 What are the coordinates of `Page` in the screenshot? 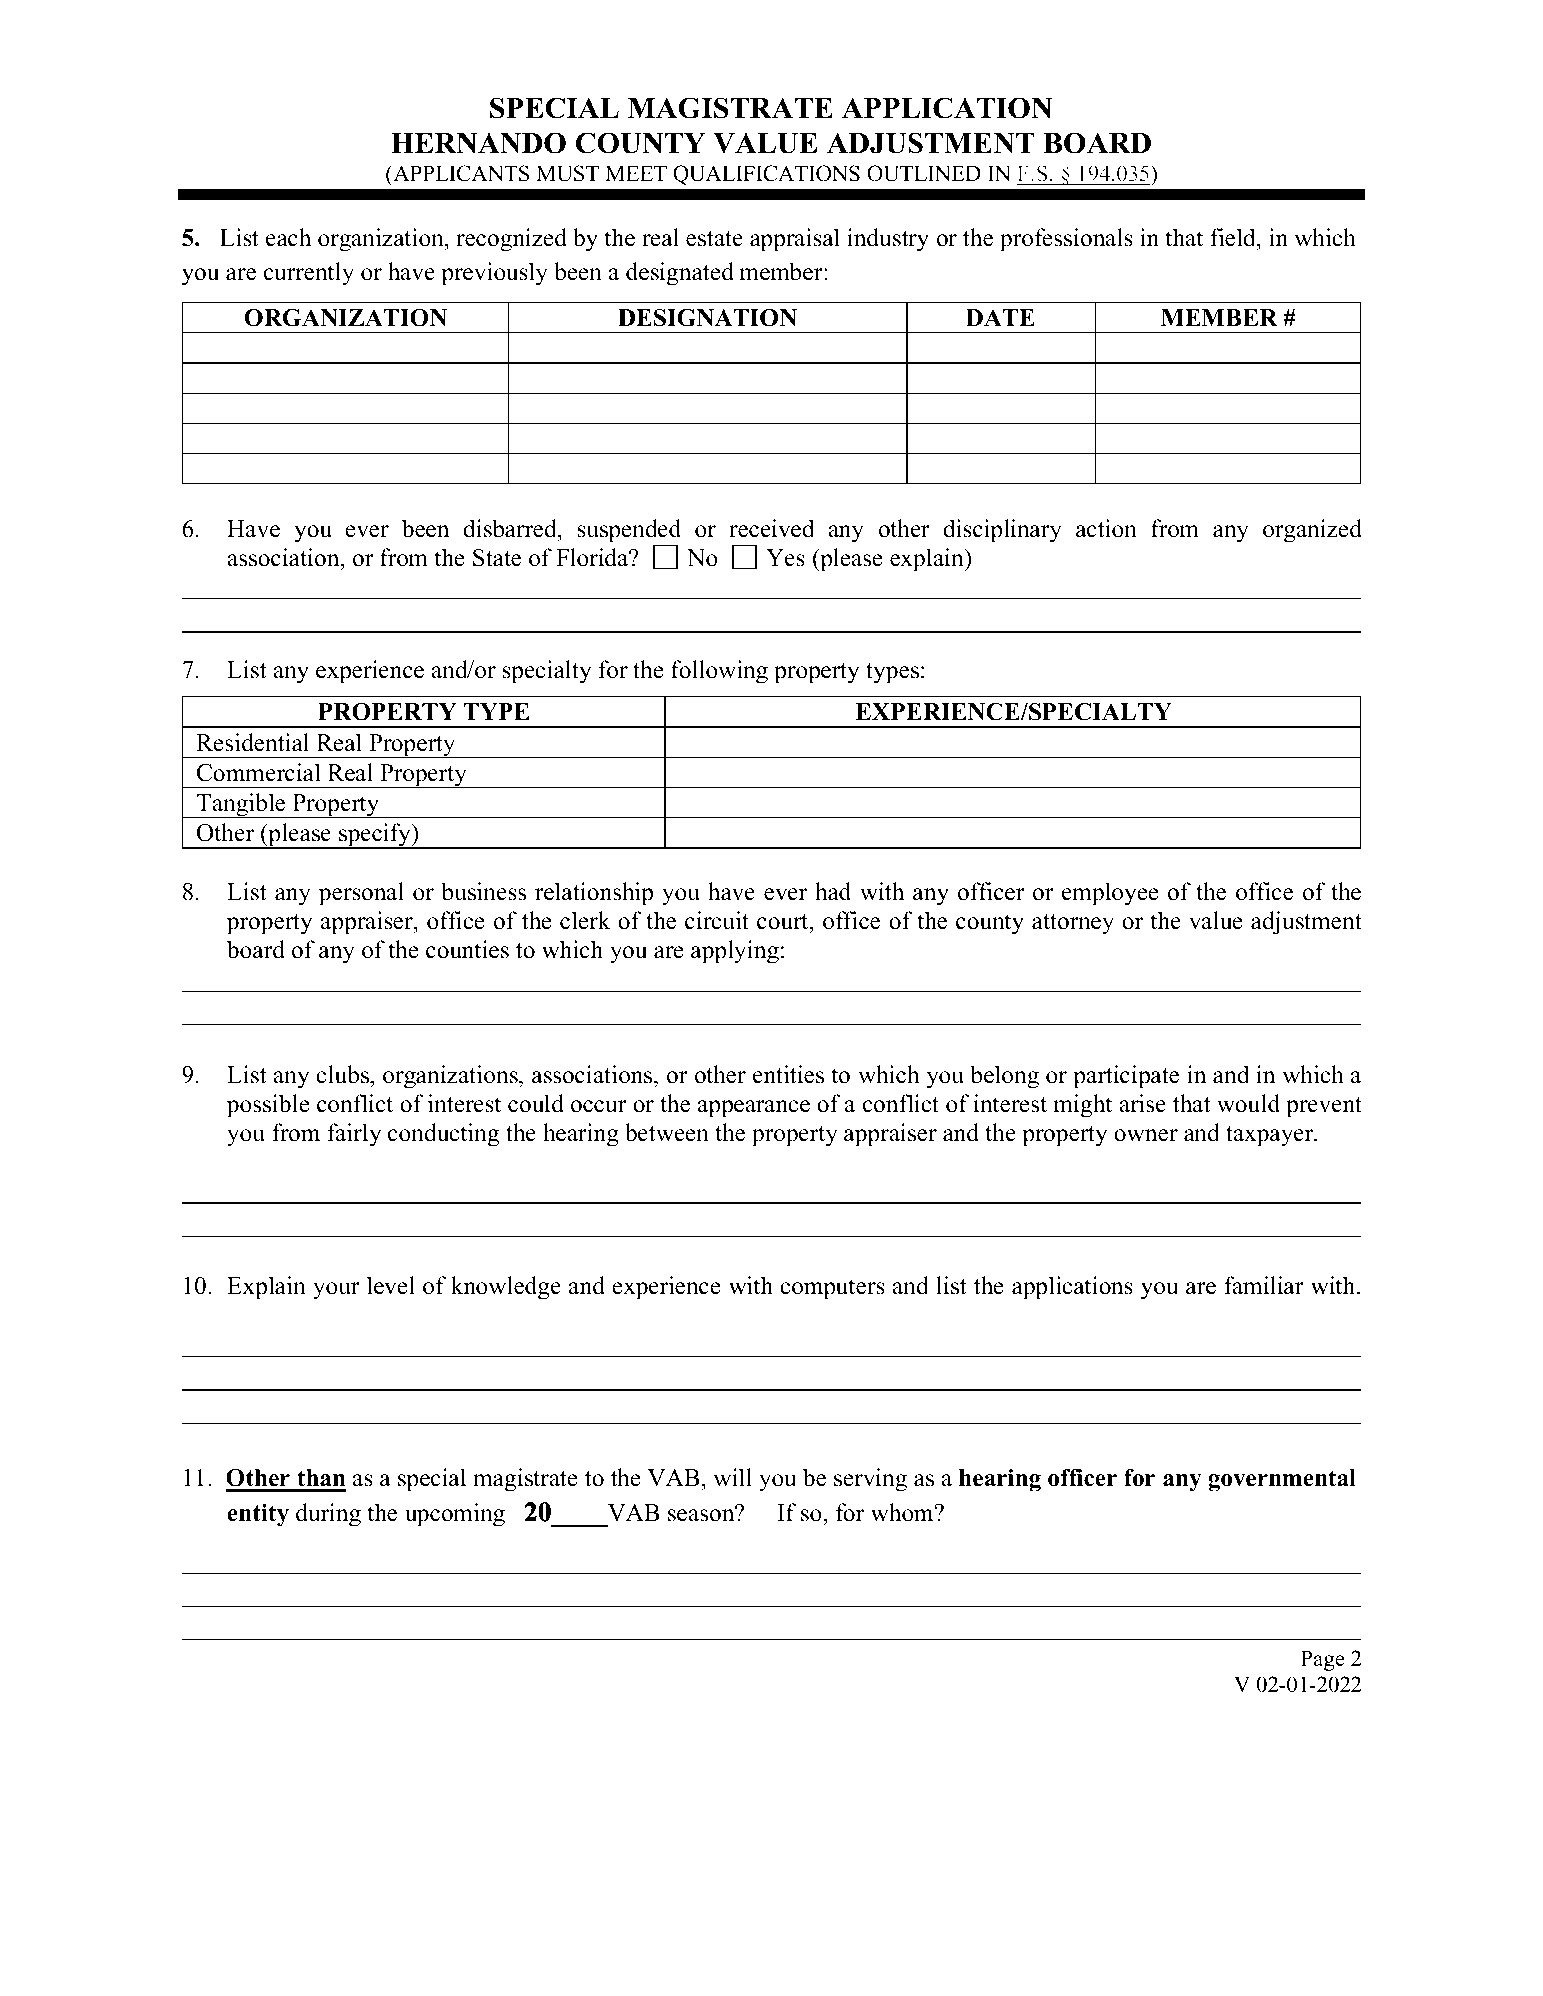 It's located at (1322, 1660).
